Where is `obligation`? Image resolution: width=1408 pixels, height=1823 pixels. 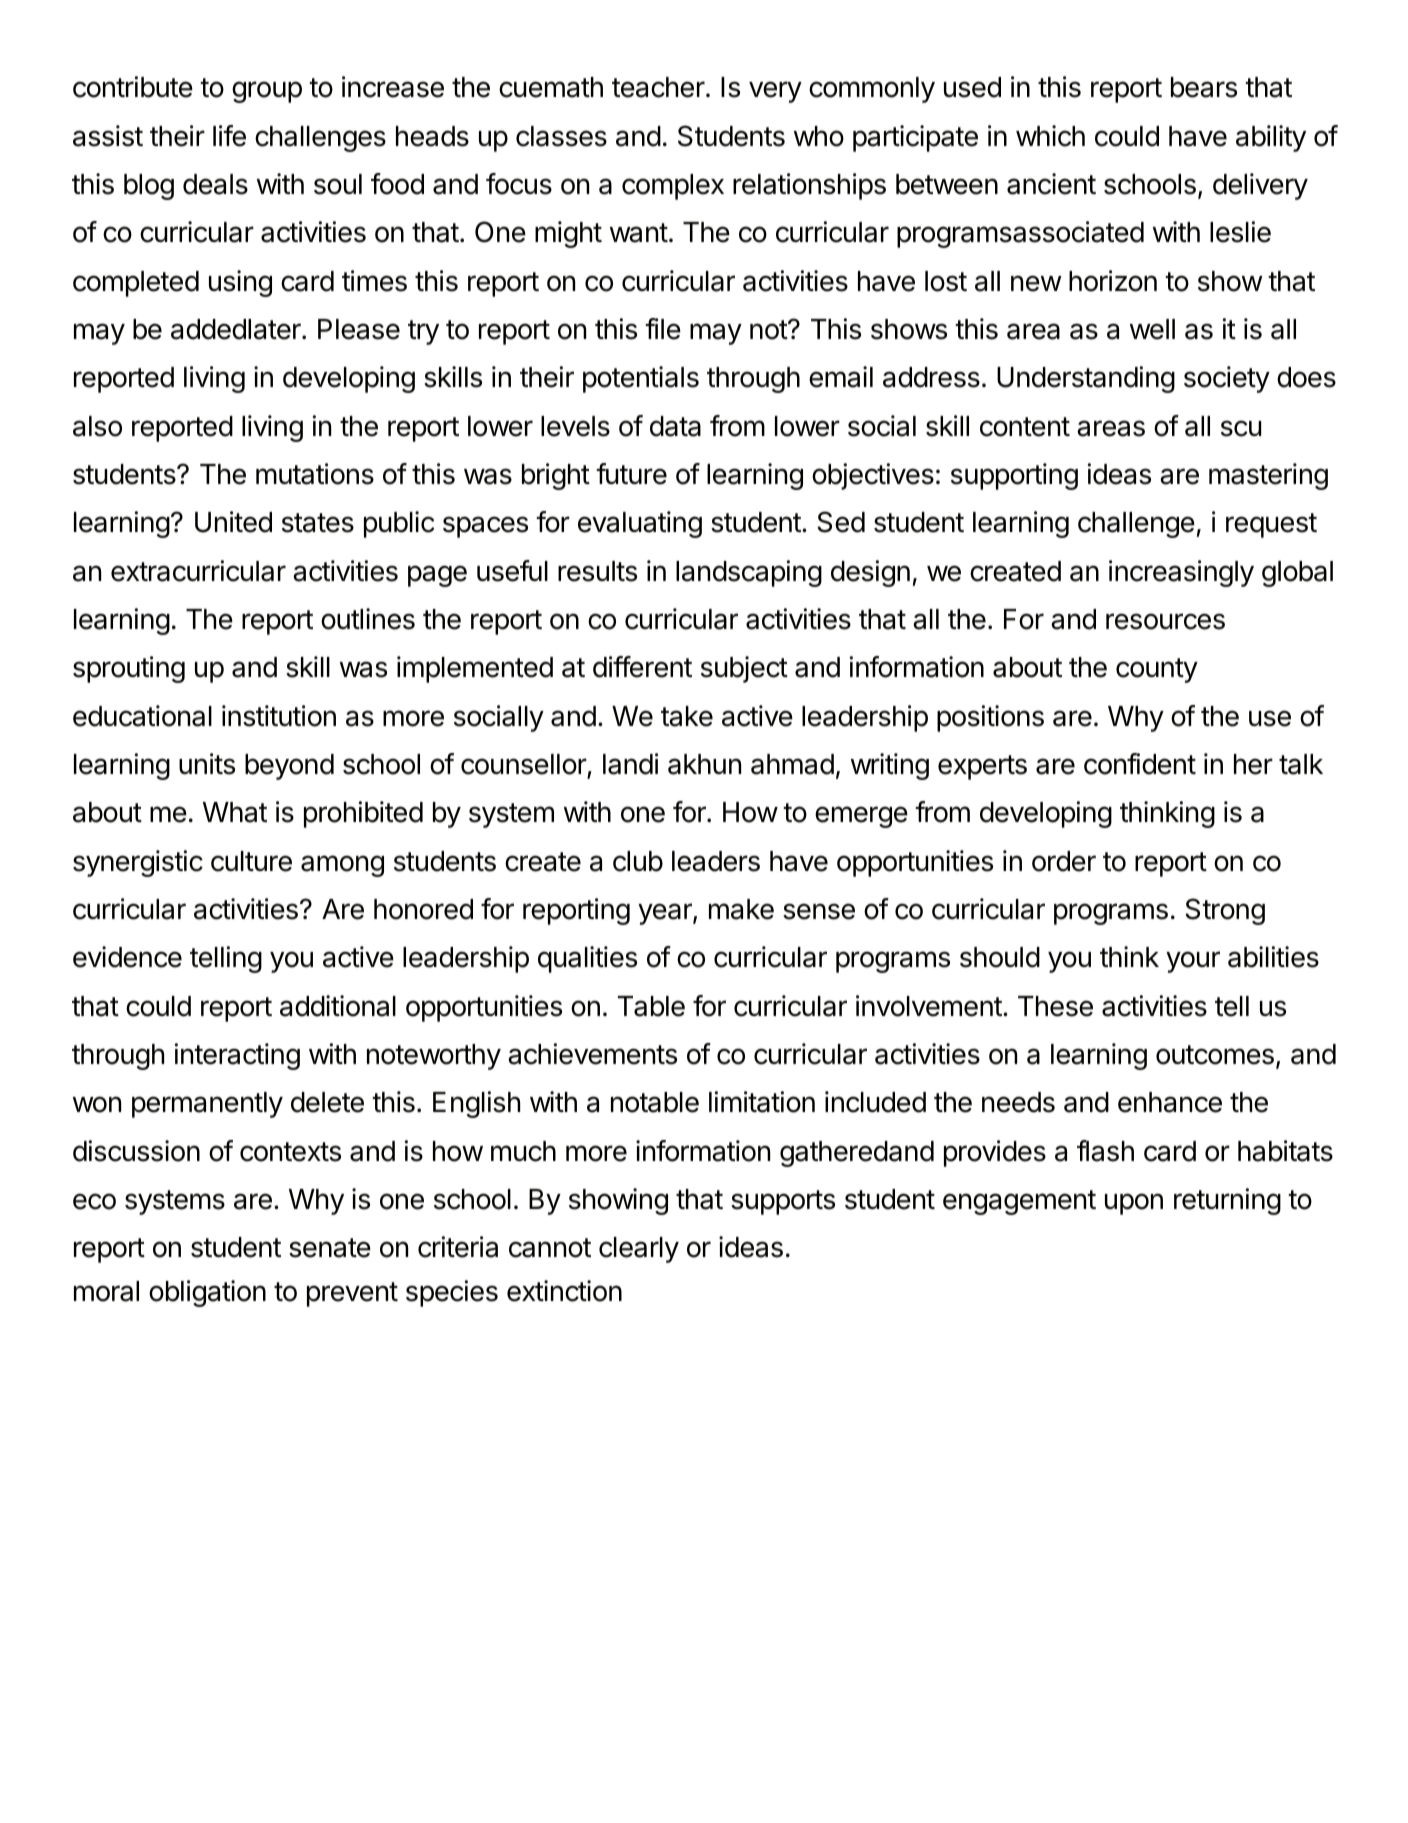 obligation is located at coordinates (207, 1293).
